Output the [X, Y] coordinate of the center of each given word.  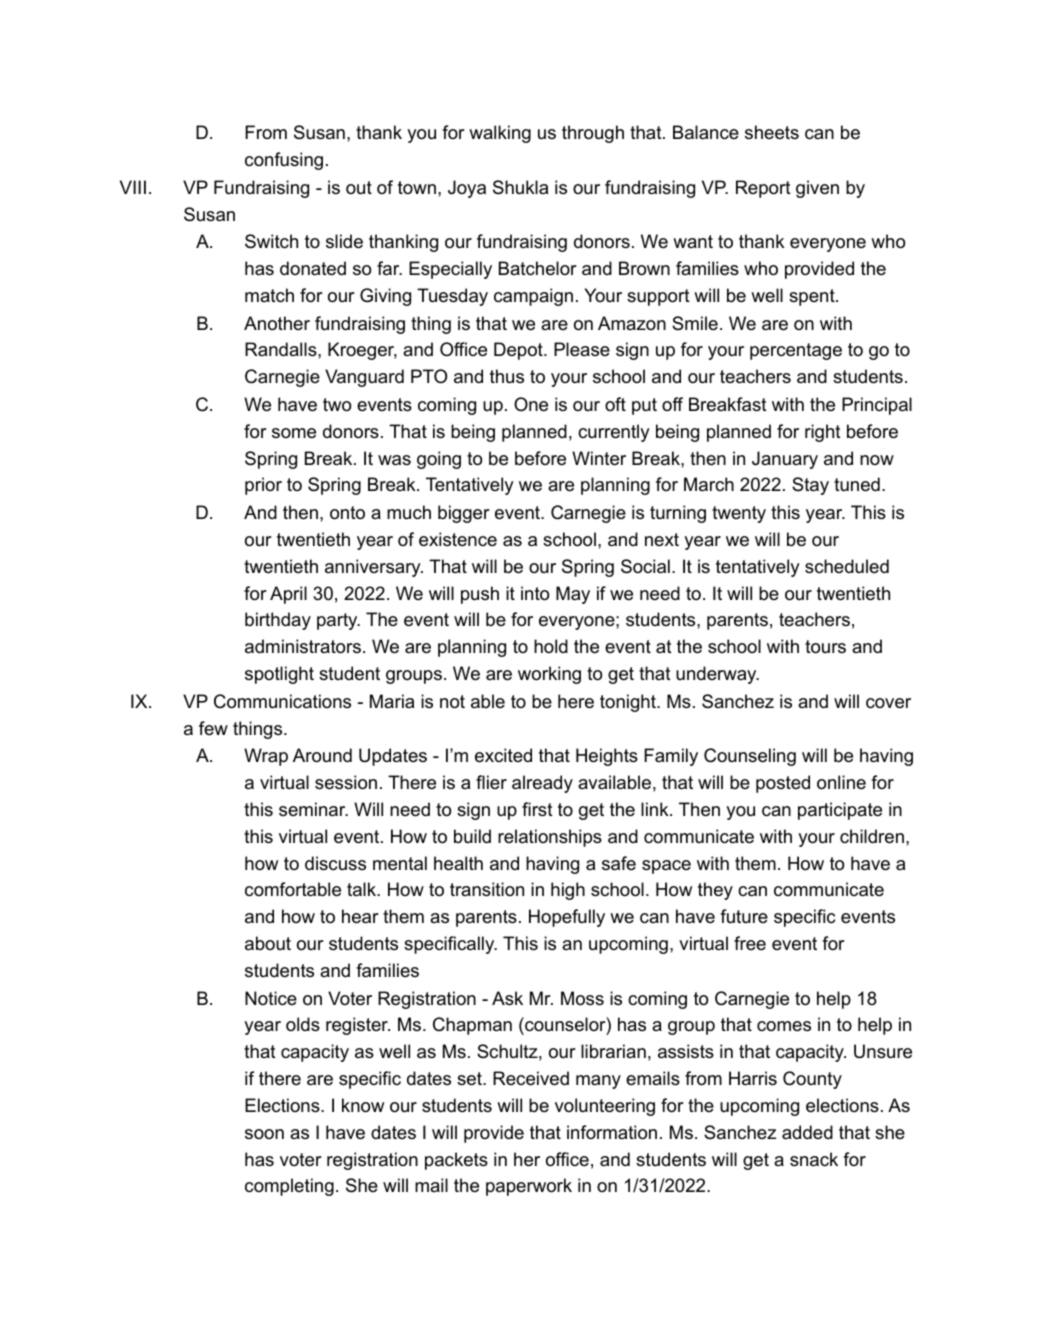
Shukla [520, 187]
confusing [284, 161]
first [537, 809]
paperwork [529, 1187]
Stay [810, 486]
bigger [464, 514]
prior [263, 486]
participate [840, 811]
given [817, 189]
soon [264, 1134]
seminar [313, 809]
